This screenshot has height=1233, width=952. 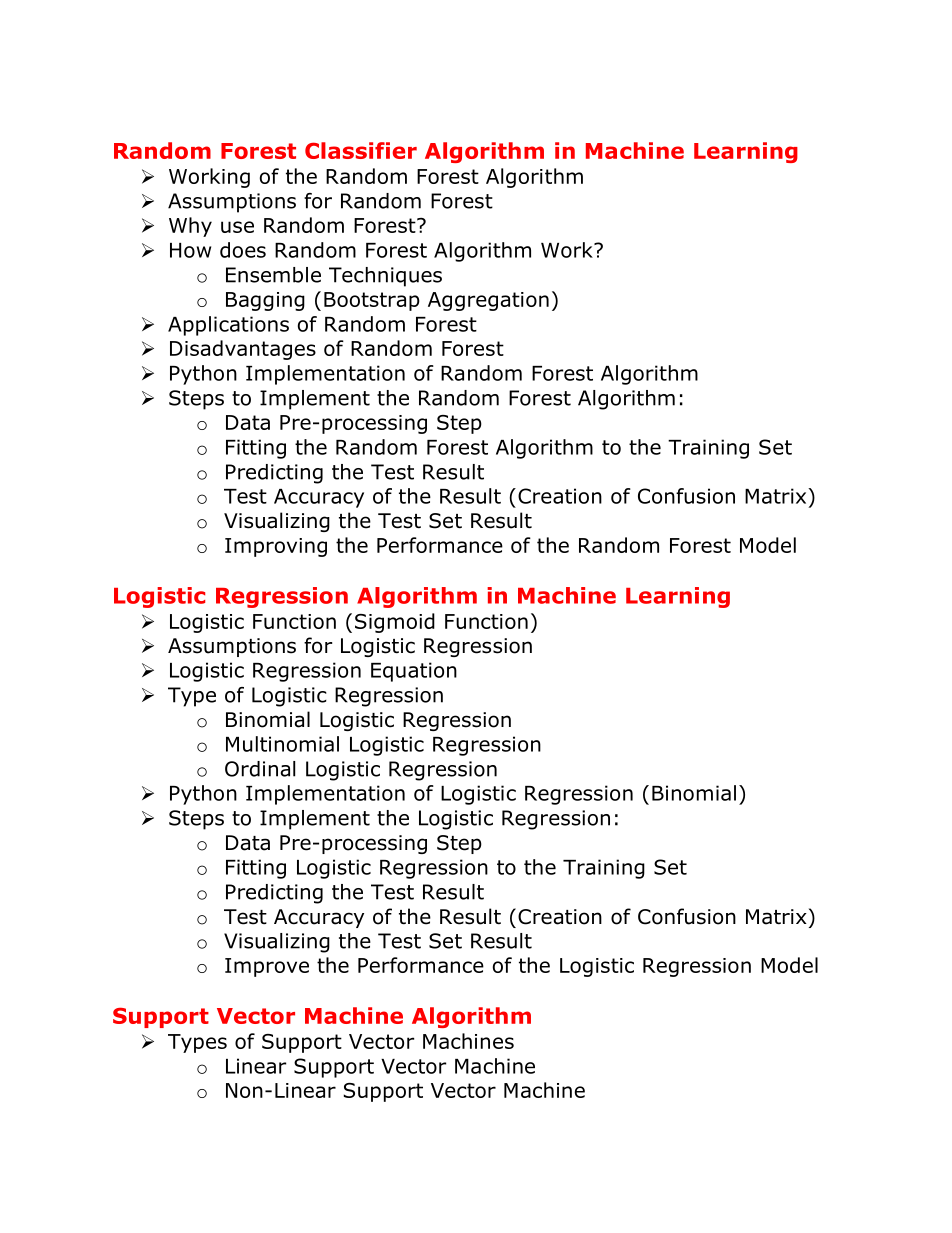 I want to click on Classifier, so click(x=361, y=150).
